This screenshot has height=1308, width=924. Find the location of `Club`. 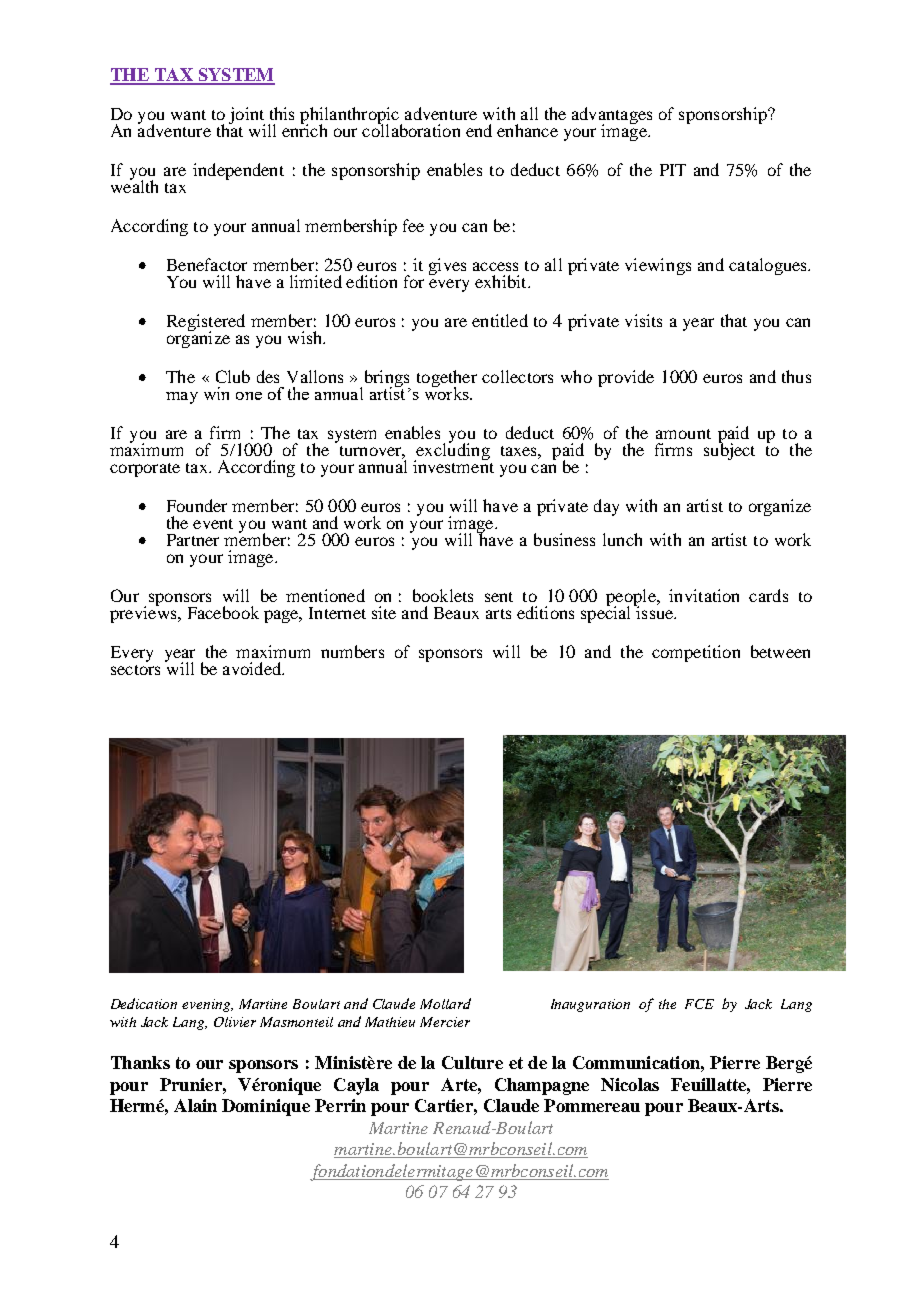

Club is located at coordinates (233, 376).
